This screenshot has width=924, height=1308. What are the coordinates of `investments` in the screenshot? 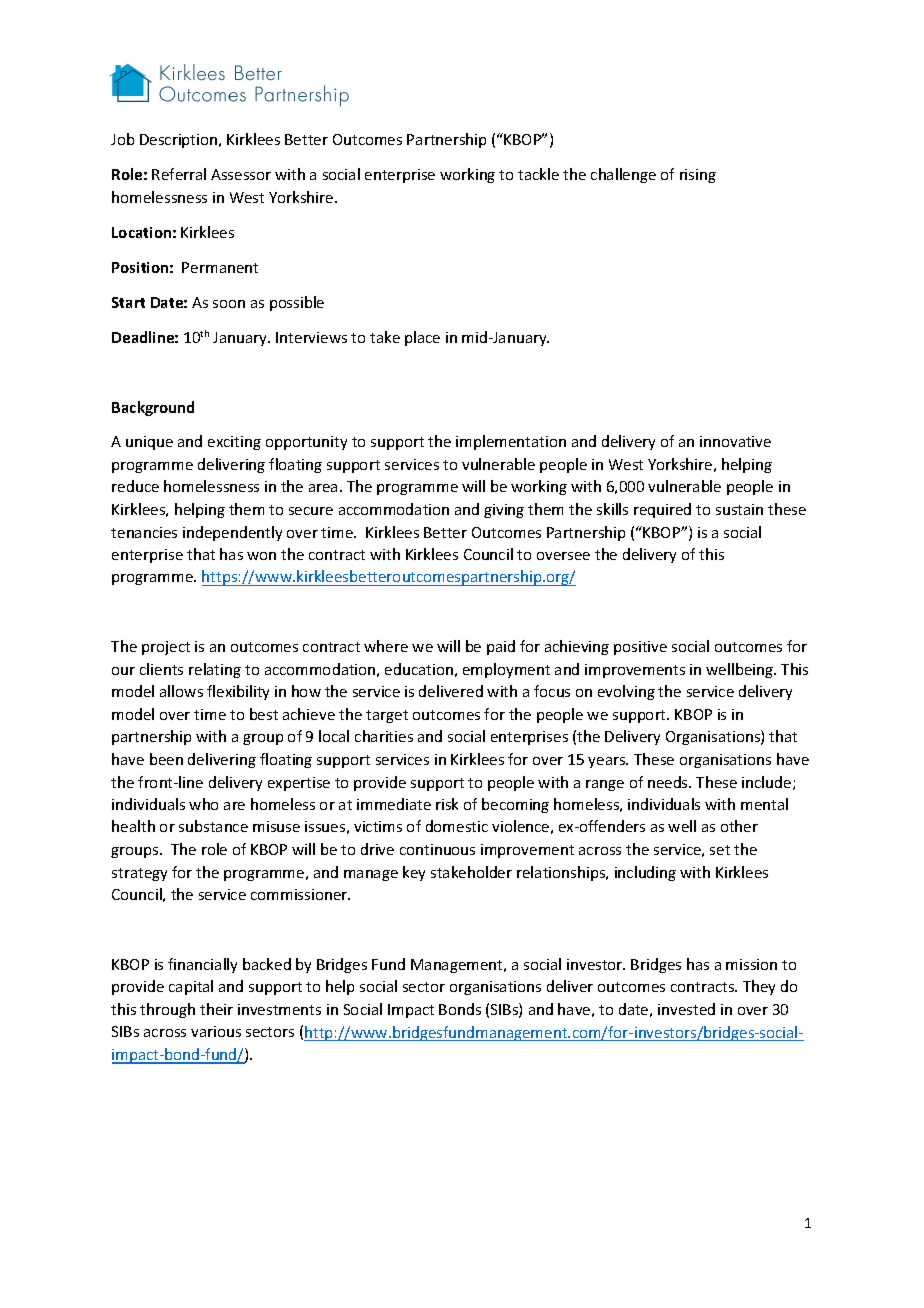 It's located at (279, 1009).
